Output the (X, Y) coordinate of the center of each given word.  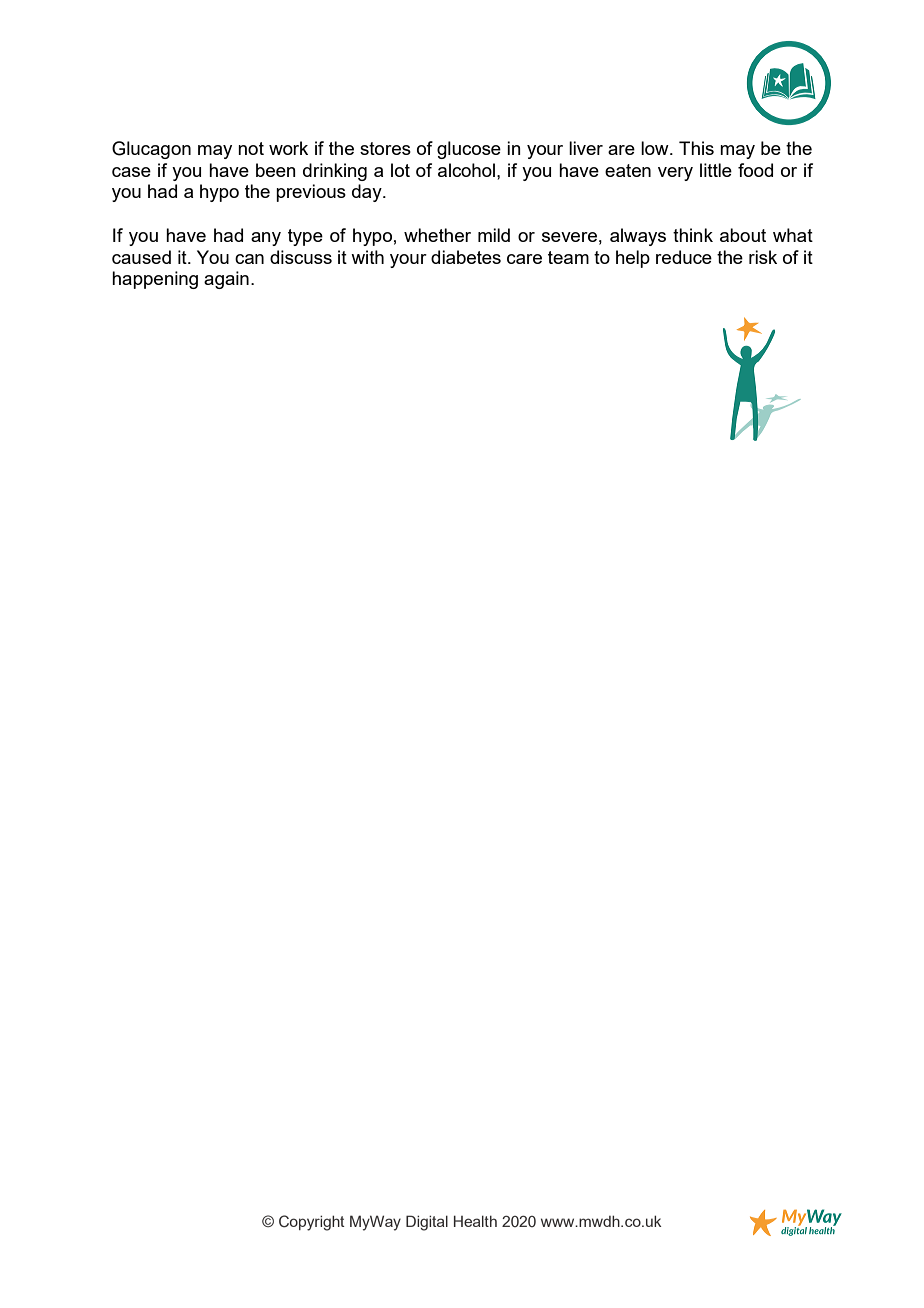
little (716, 170)
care (524, 259)
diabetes (466, 257)
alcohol (466, 170)
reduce (684, 257)
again (226, 280)
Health (475, 1221)
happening (155, 280)
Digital (427, 1223)
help (633, 259)
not (251, 148)
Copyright (312, 1223)
